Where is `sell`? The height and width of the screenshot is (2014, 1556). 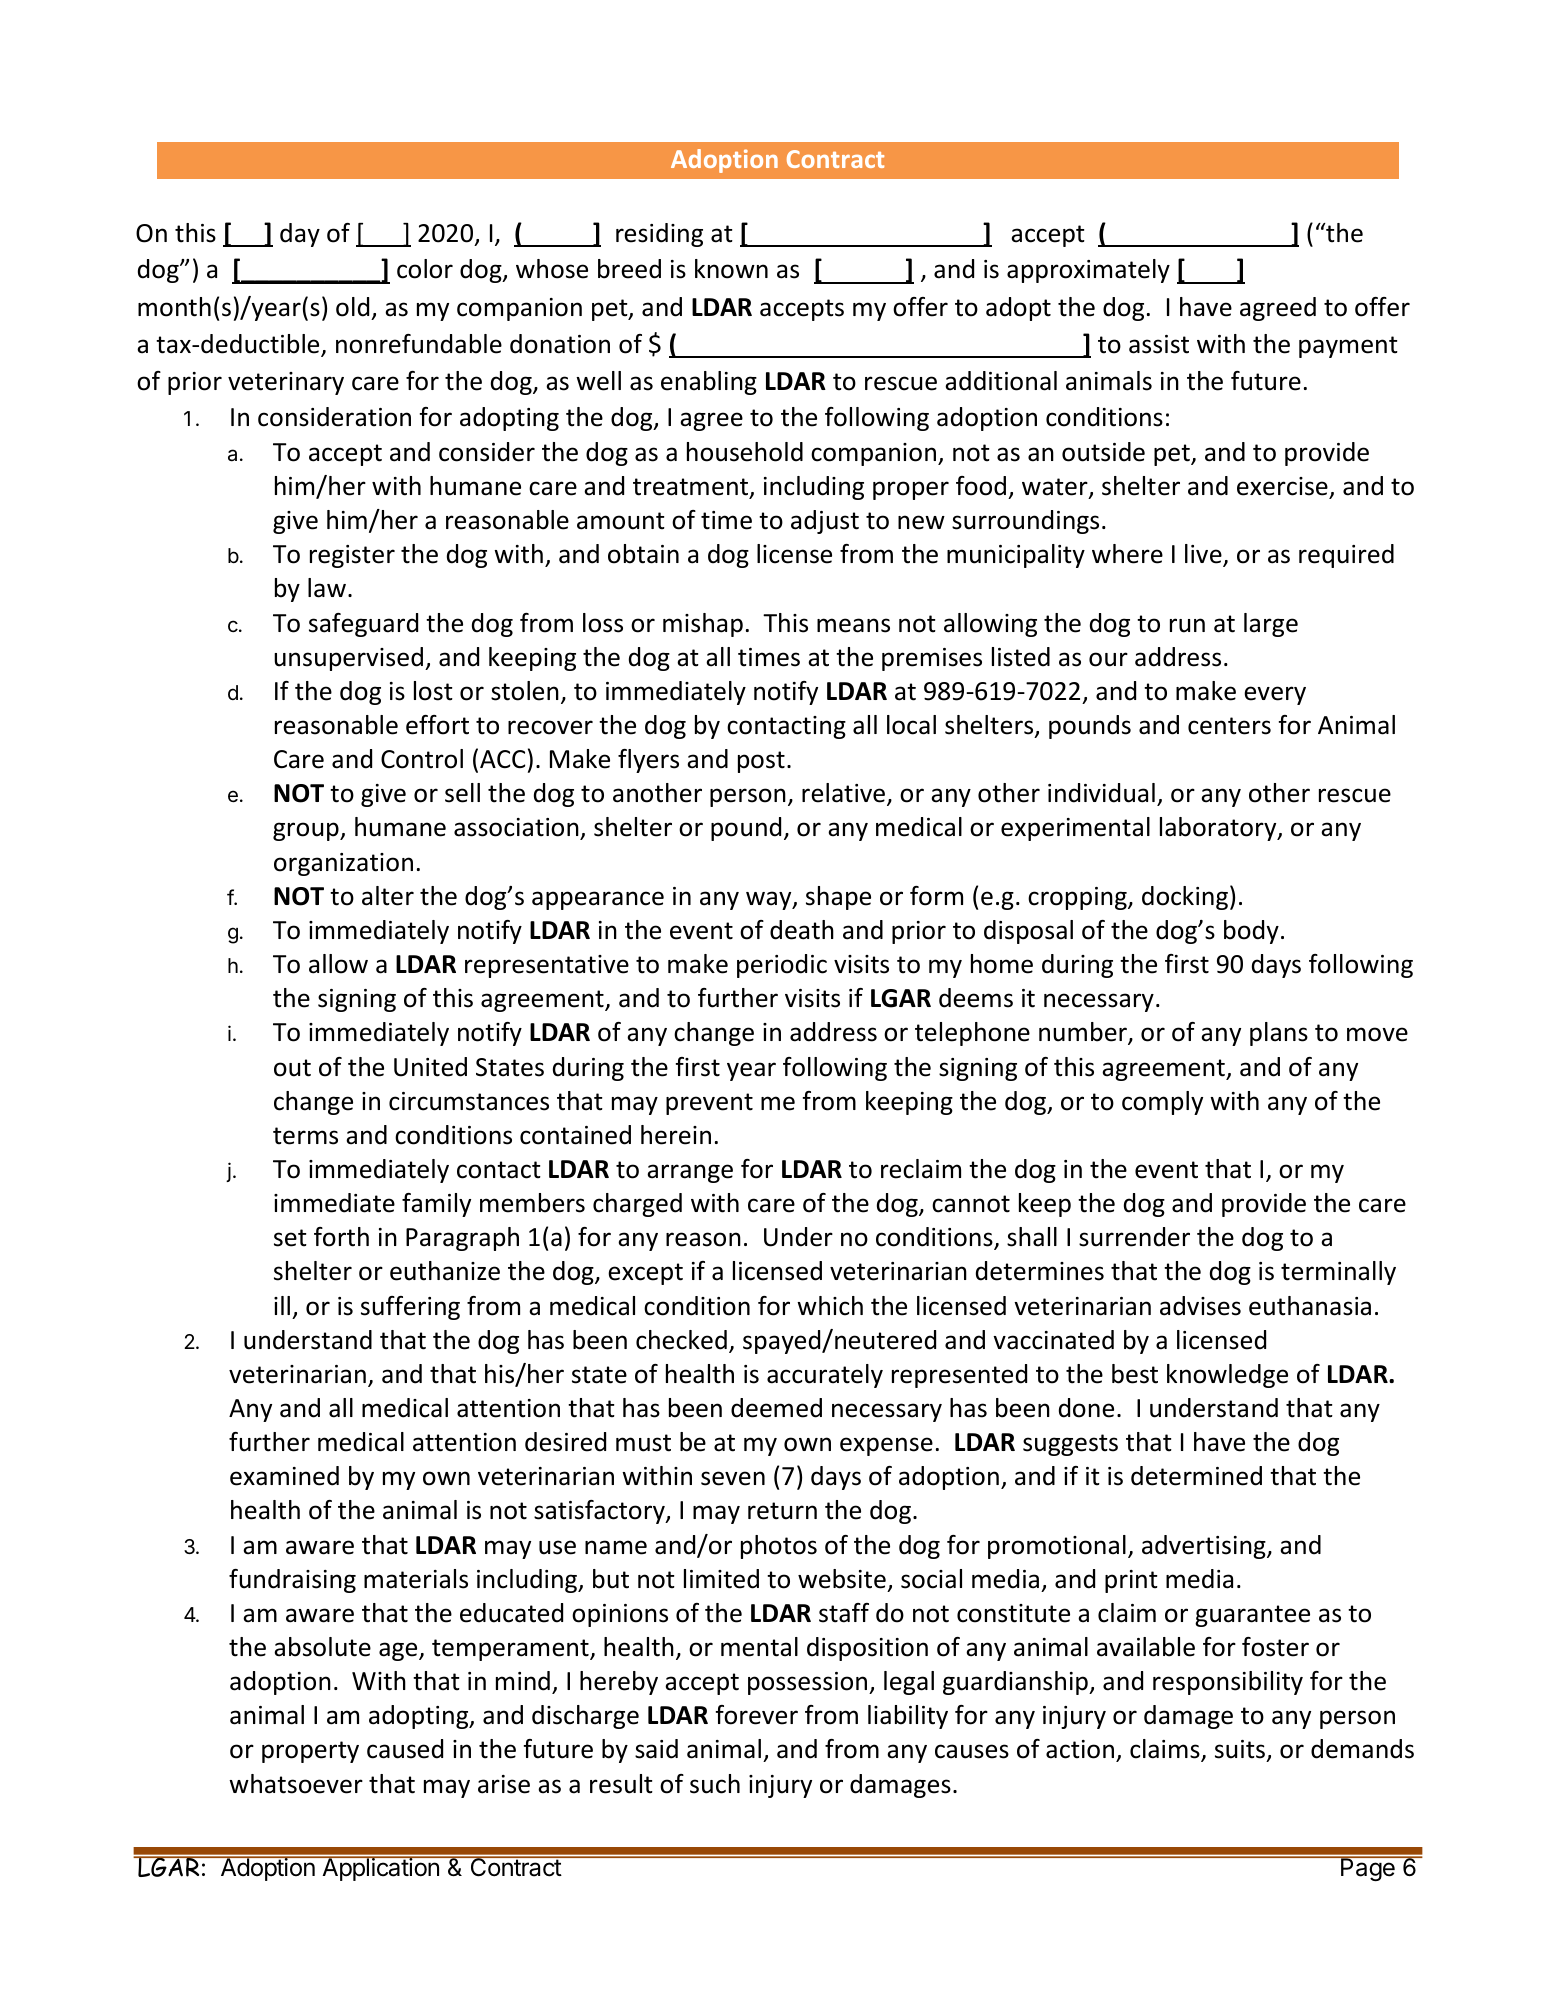
sell is located at coordinates (462, 793).
